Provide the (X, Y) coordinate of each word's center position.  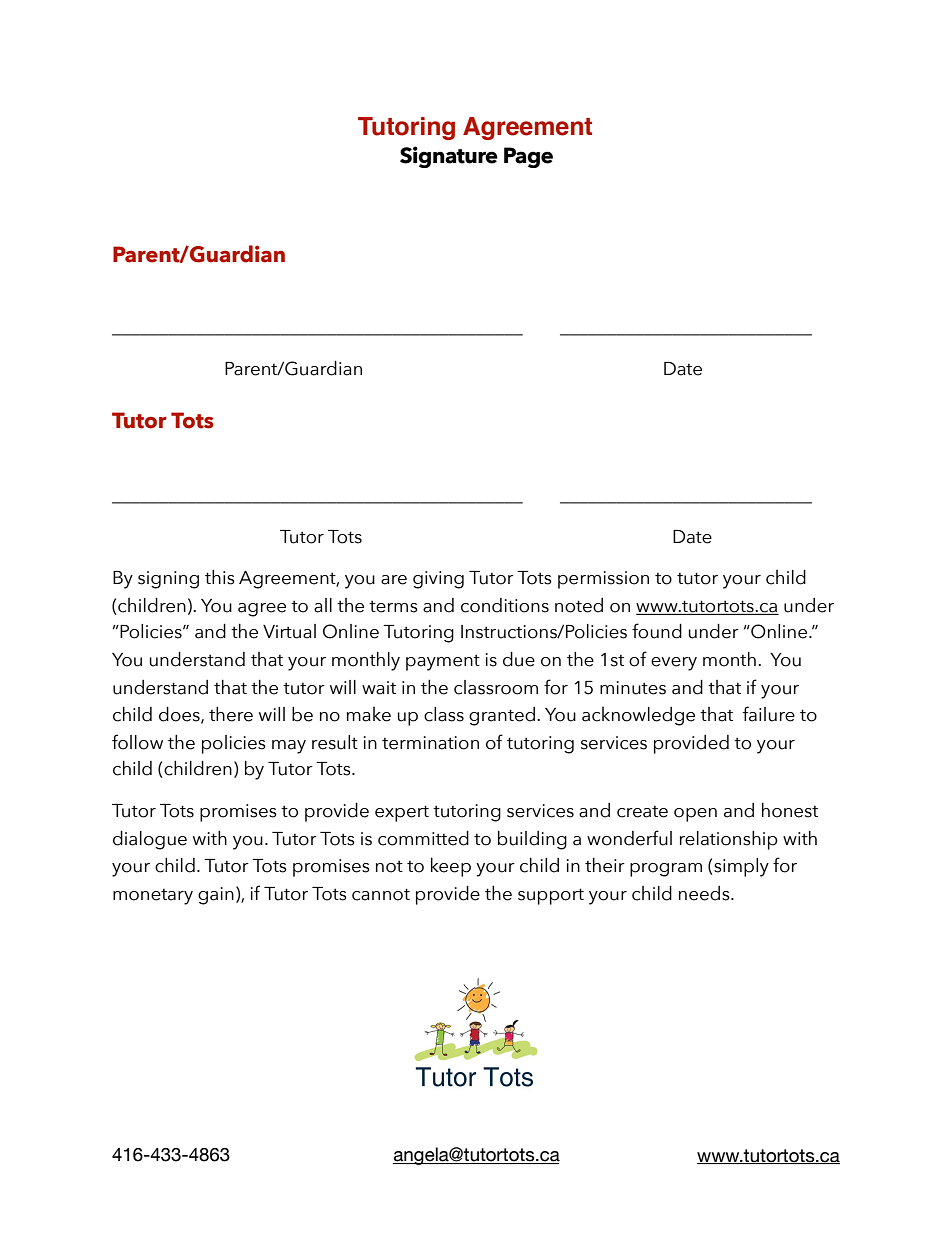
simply (741, 867)
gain (216, 896)
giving (438, 580)
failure (769, 714)
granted (502, 716)
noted (579, 605)
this (220, 577)
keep (451, 867)
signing (168, 580)
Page (528, 157)
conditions (505, 605)
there (231, 714)
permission (603, 580)
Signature (449, 157)
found (657, 631)
